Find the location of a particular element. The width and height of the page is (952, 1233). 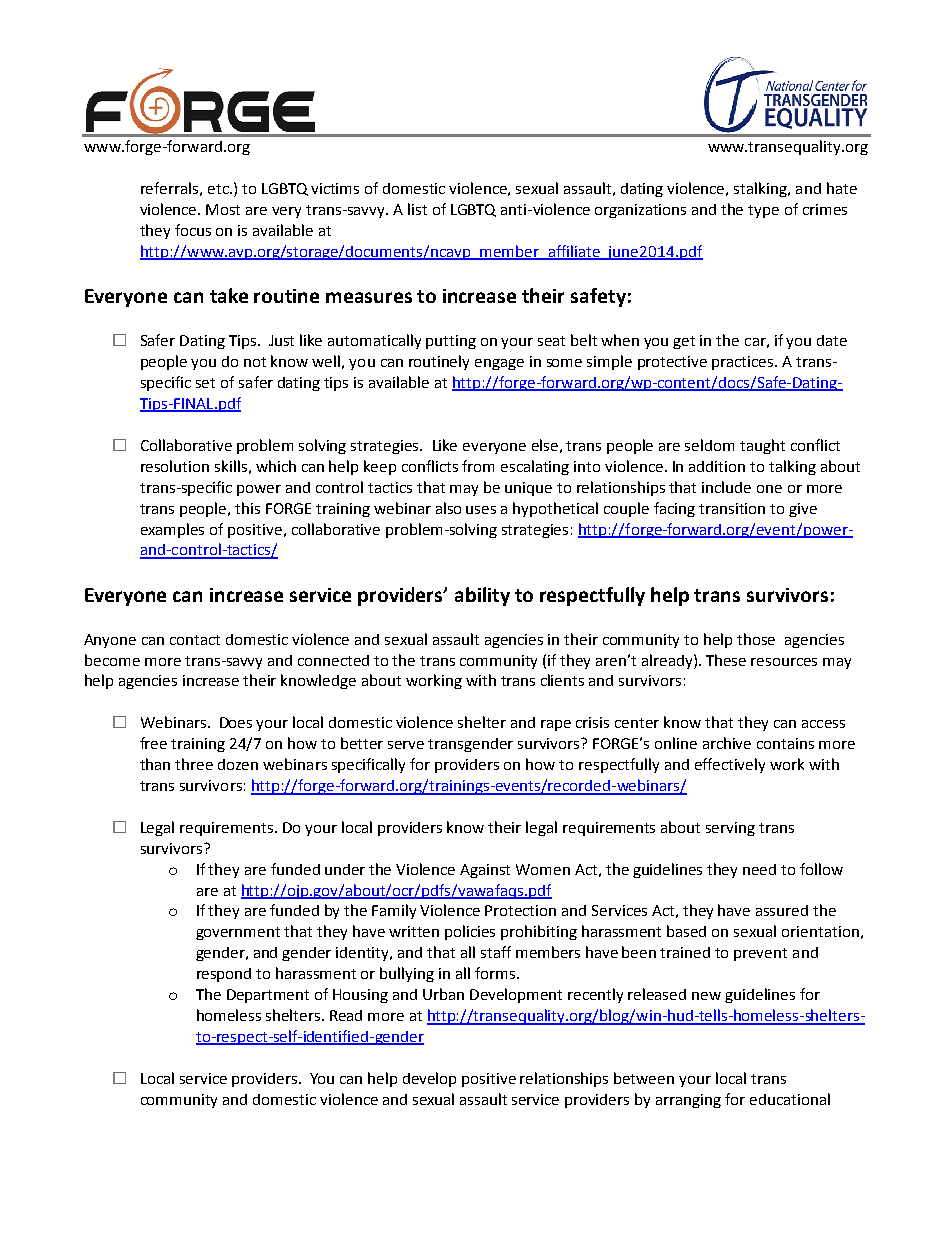

those is located at coordinates (756, 639).
